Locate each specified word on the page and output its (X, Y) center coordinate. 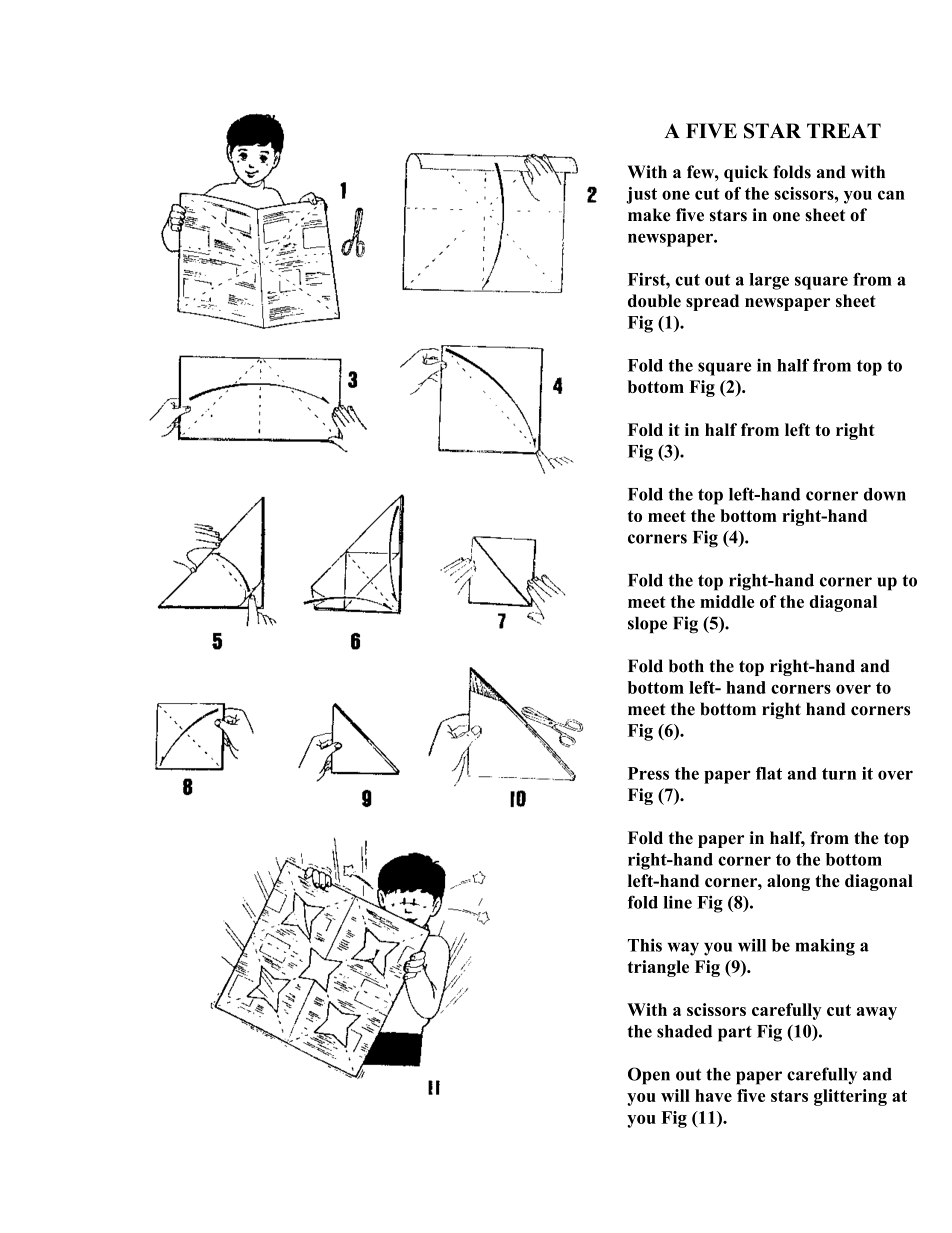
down (885, 494)
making (825, 947)
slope (647, 625)
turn (839, 774)
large (769, 281)
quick (746, 173)
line (677, 902)
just (641, 195)
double (654, 300)
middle (727, 601)
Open (649, 1076)
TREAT (844, 130)
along (788, 882)
